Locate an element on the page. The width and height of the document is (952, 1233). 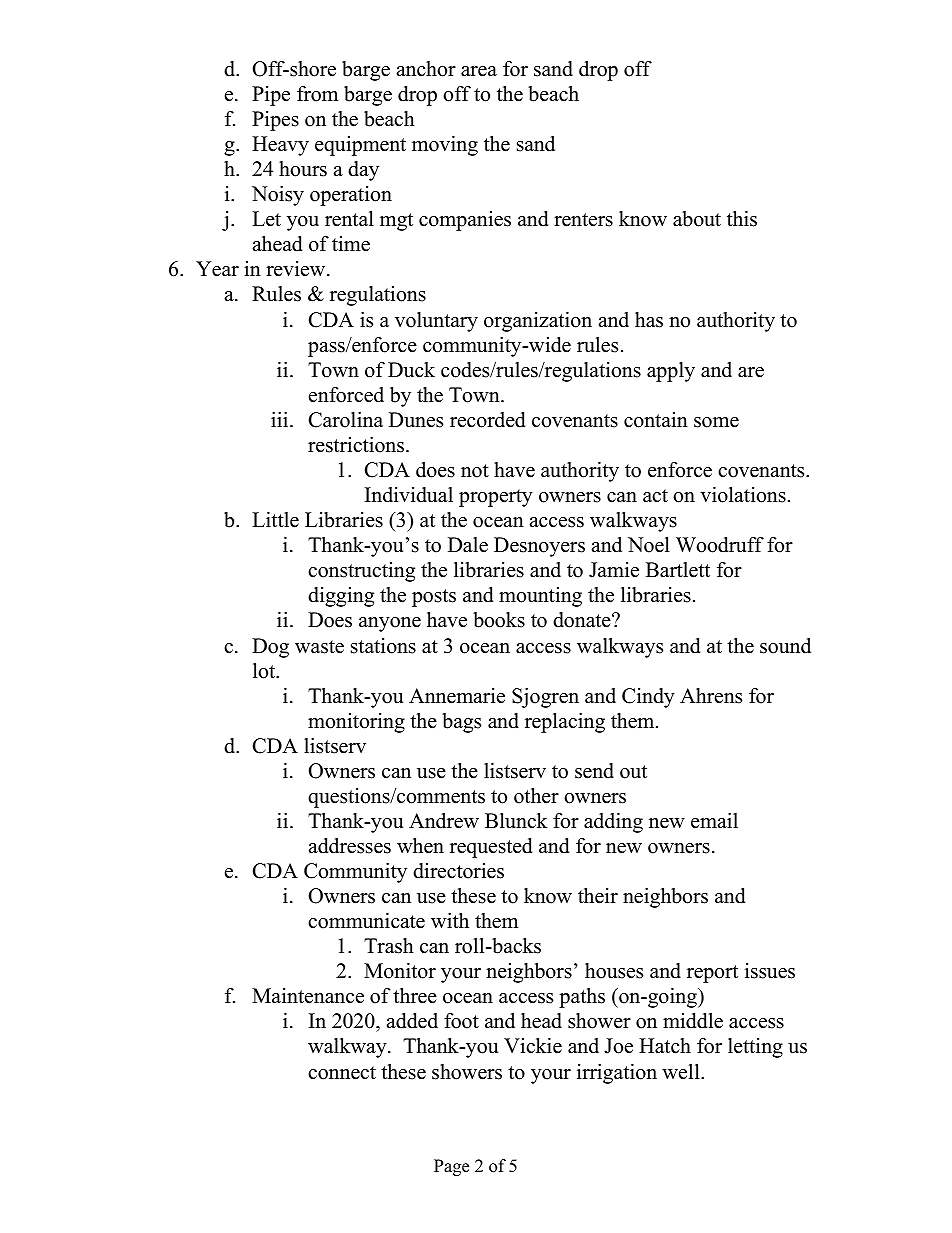
books is located at coordinates (499, 620).
